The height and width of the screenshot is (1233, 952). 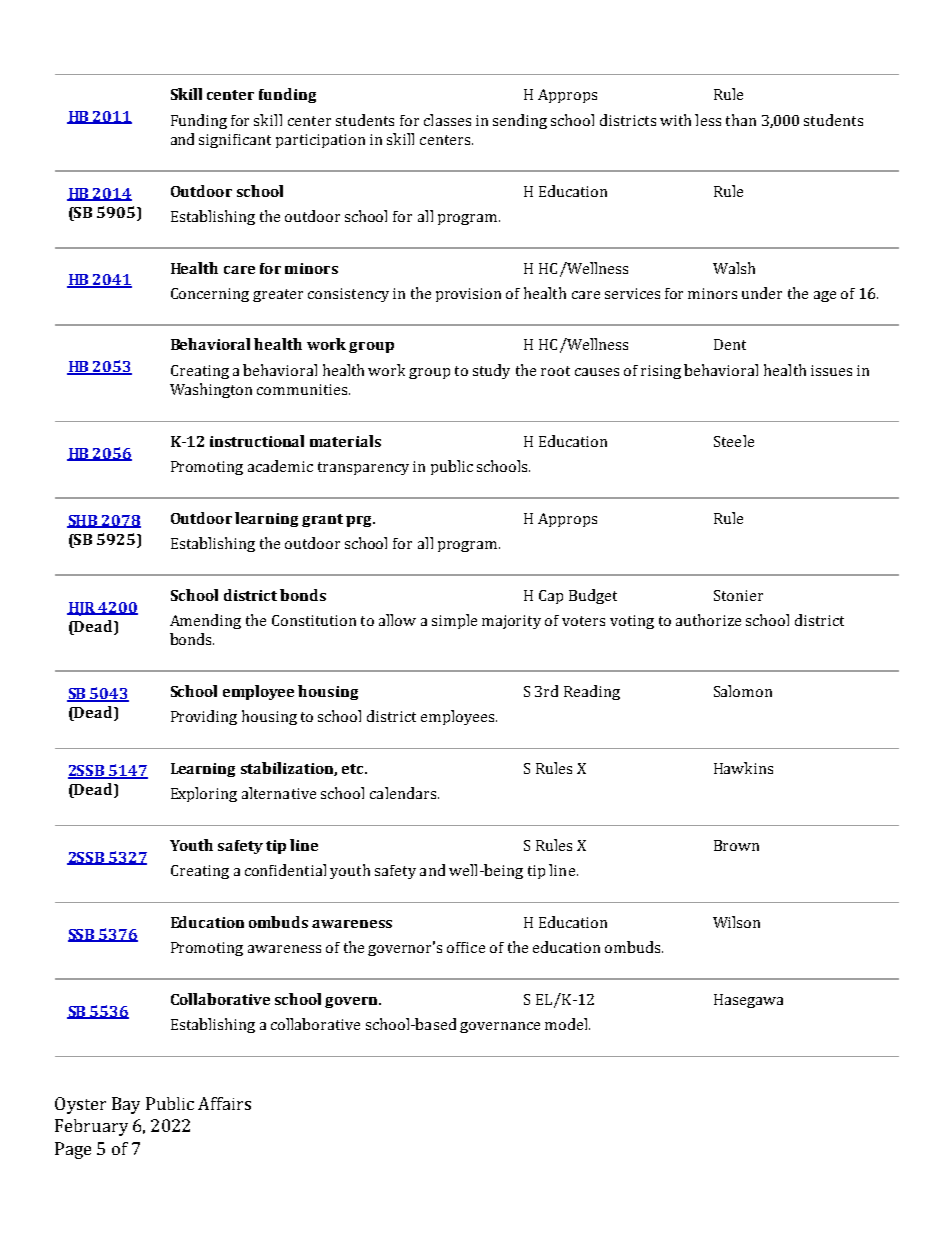 What do you see at coordinates (736, 922) in the screenshot?
I see `Wilson` at bounding box center [736, 922].
